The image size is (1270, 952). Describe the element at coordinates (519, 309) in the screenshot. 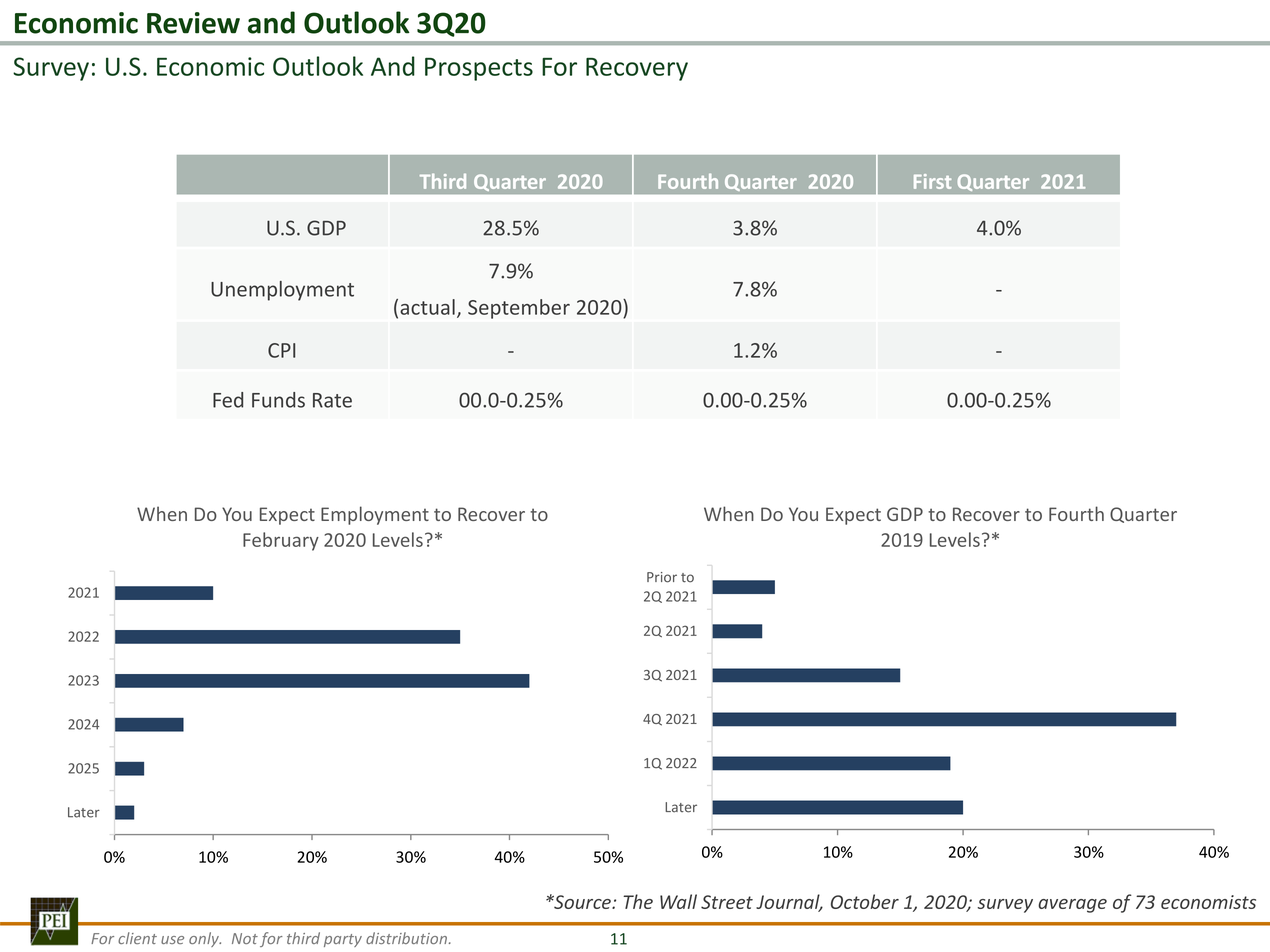

I see `September` at that location.
